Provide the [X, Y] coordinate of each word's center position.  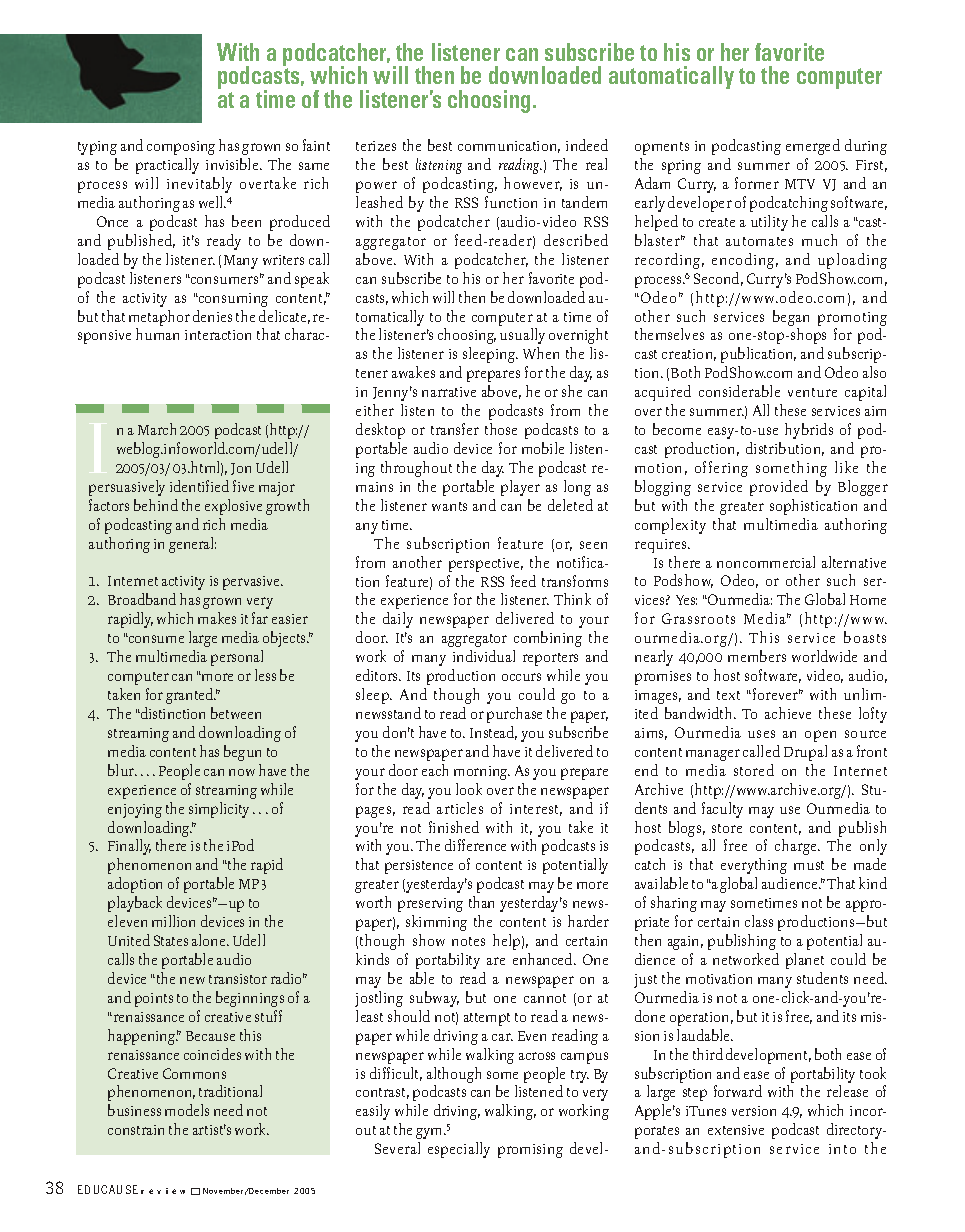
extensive [736, 1130]
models [187, 1110]
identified [199, 486]
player [520, 488]
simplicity [219, 810]
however [533, 184]
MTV [800, 184]
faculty [722, 810]
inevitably [199, 185]
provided [779, 488]
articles [460, 808]
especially [459, 1150]
